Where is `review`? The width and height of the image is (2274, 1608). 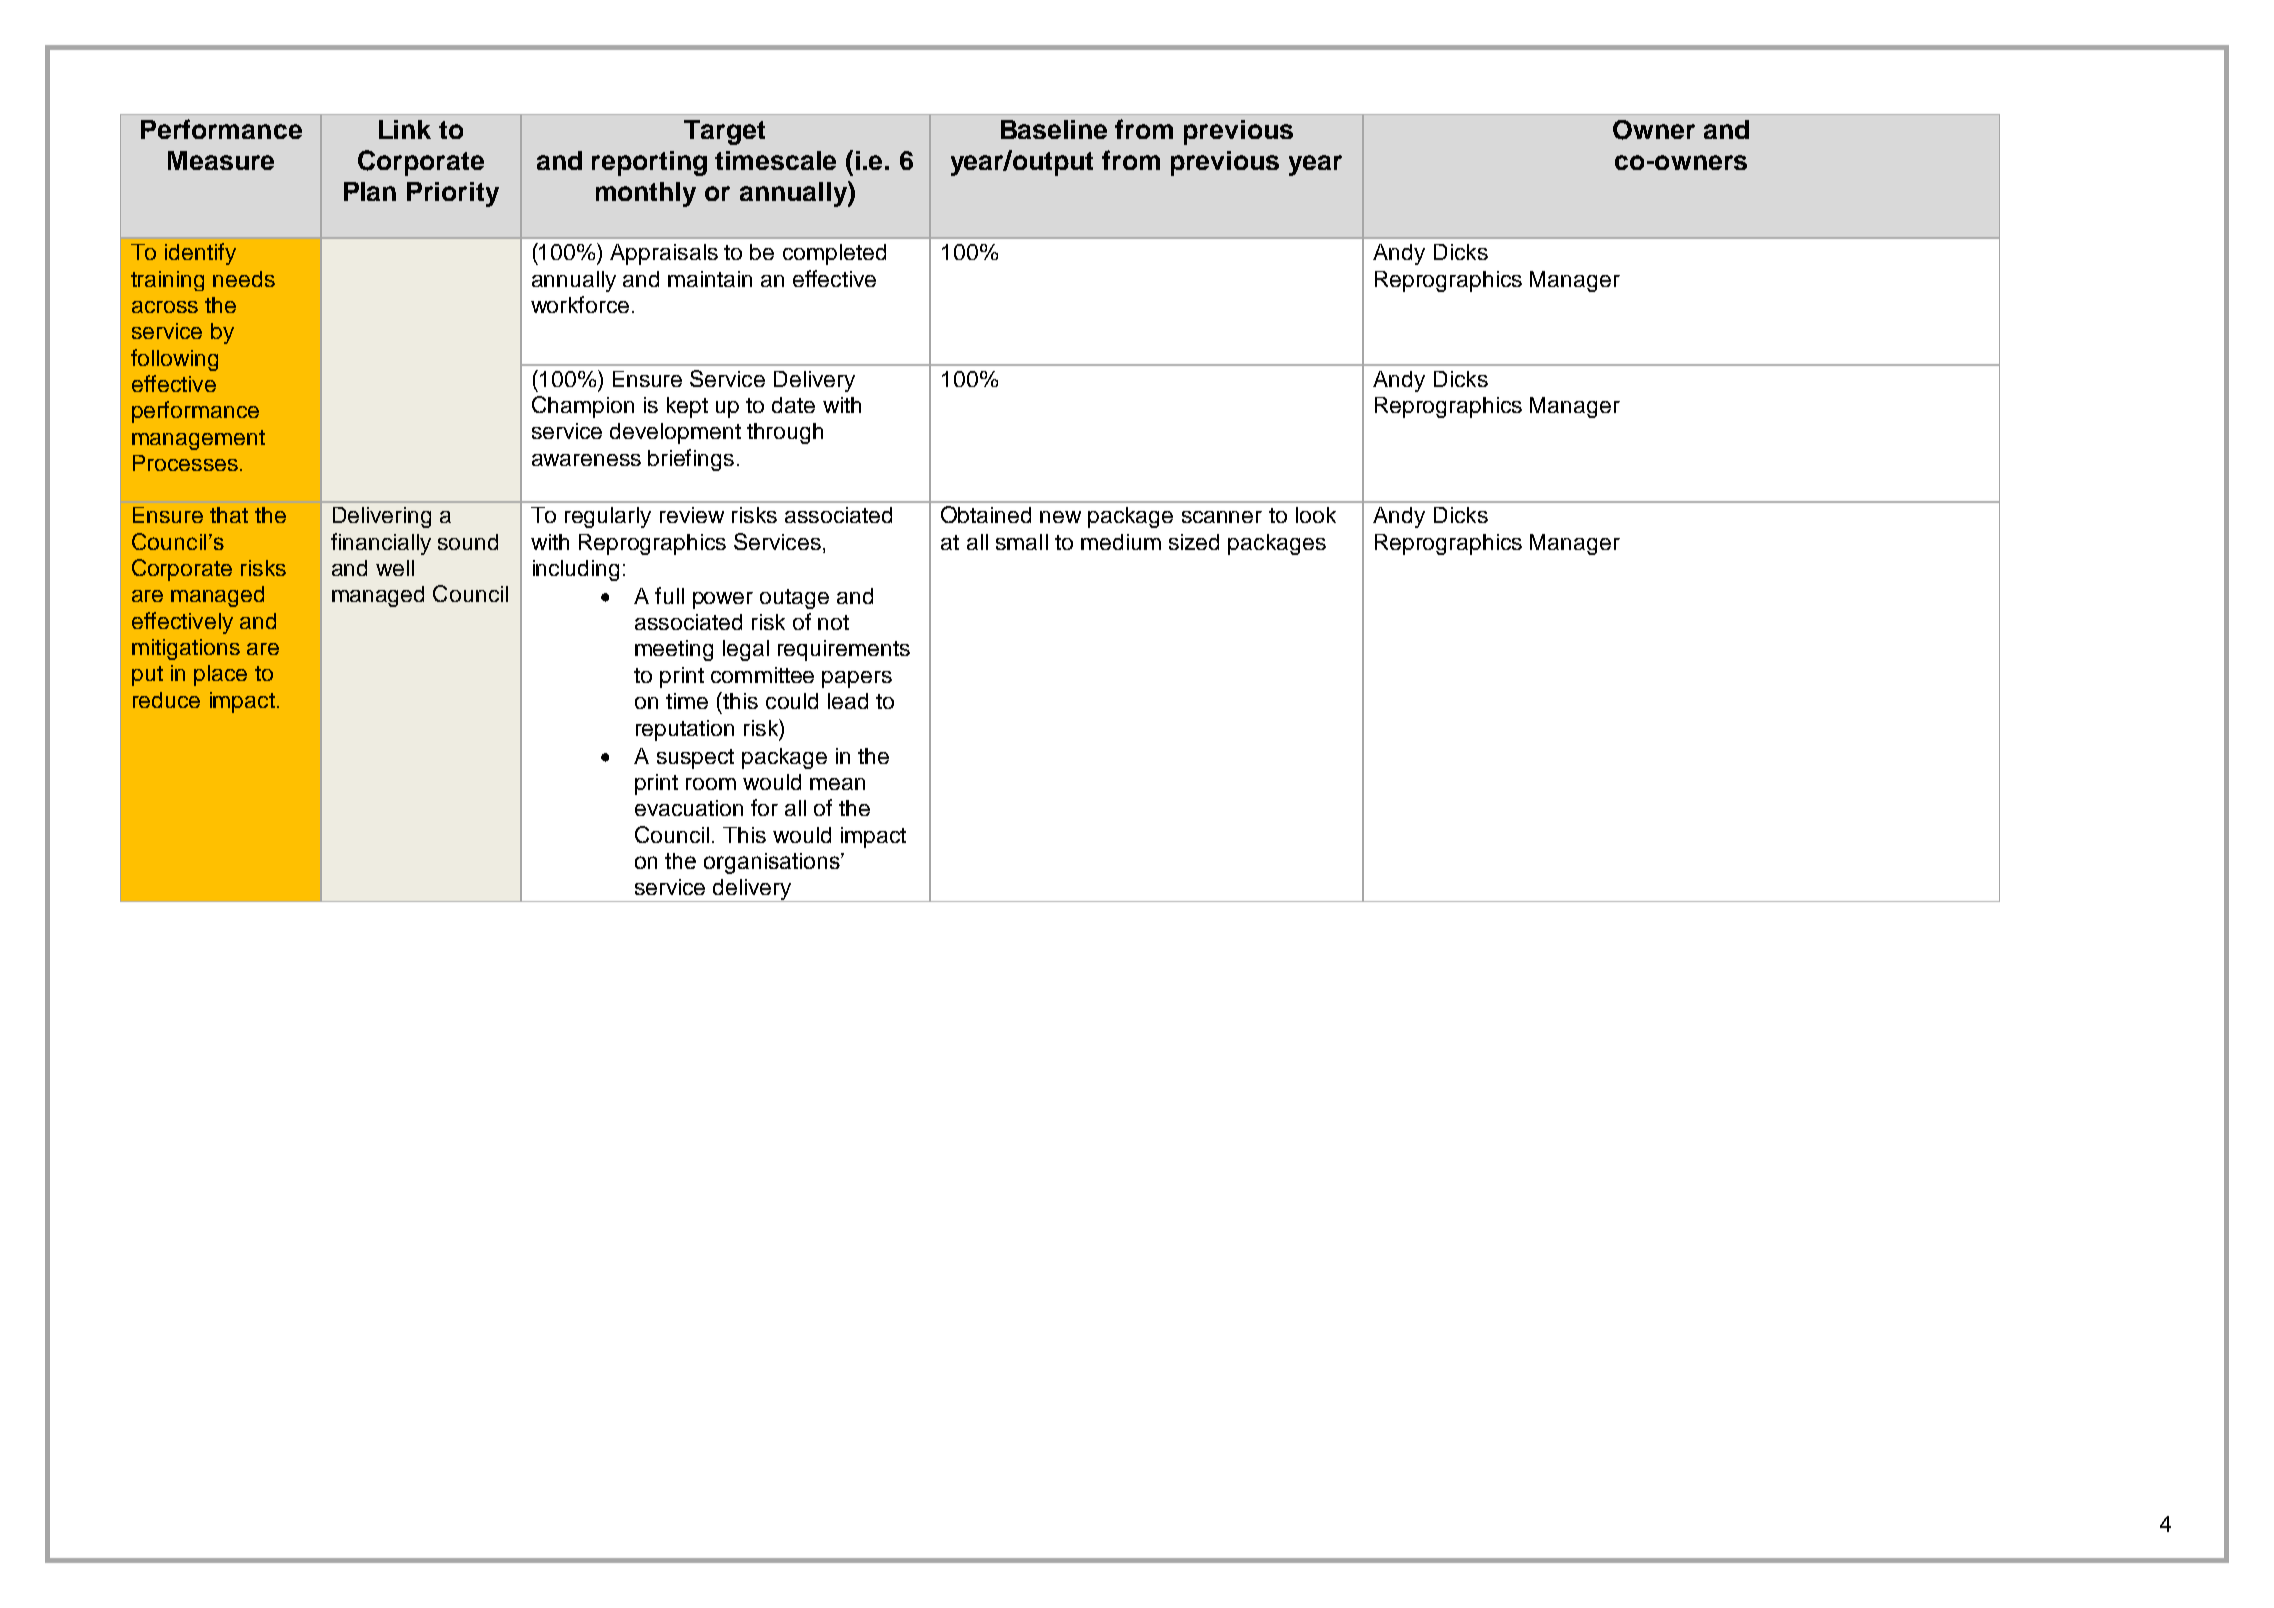
review is located at coordinates (692, 515).
